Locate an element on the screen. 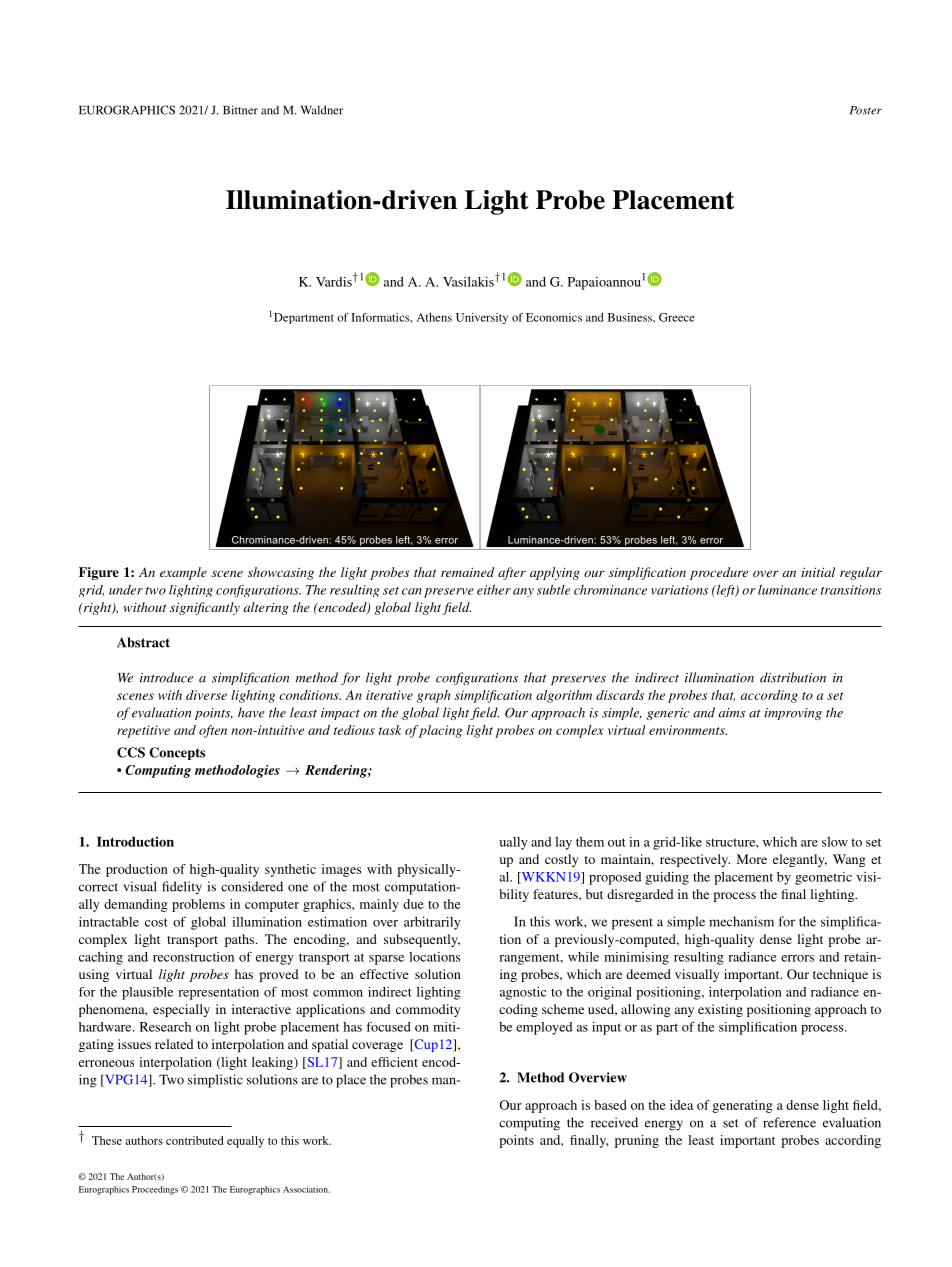  either is located at coordinates (494, 589).
